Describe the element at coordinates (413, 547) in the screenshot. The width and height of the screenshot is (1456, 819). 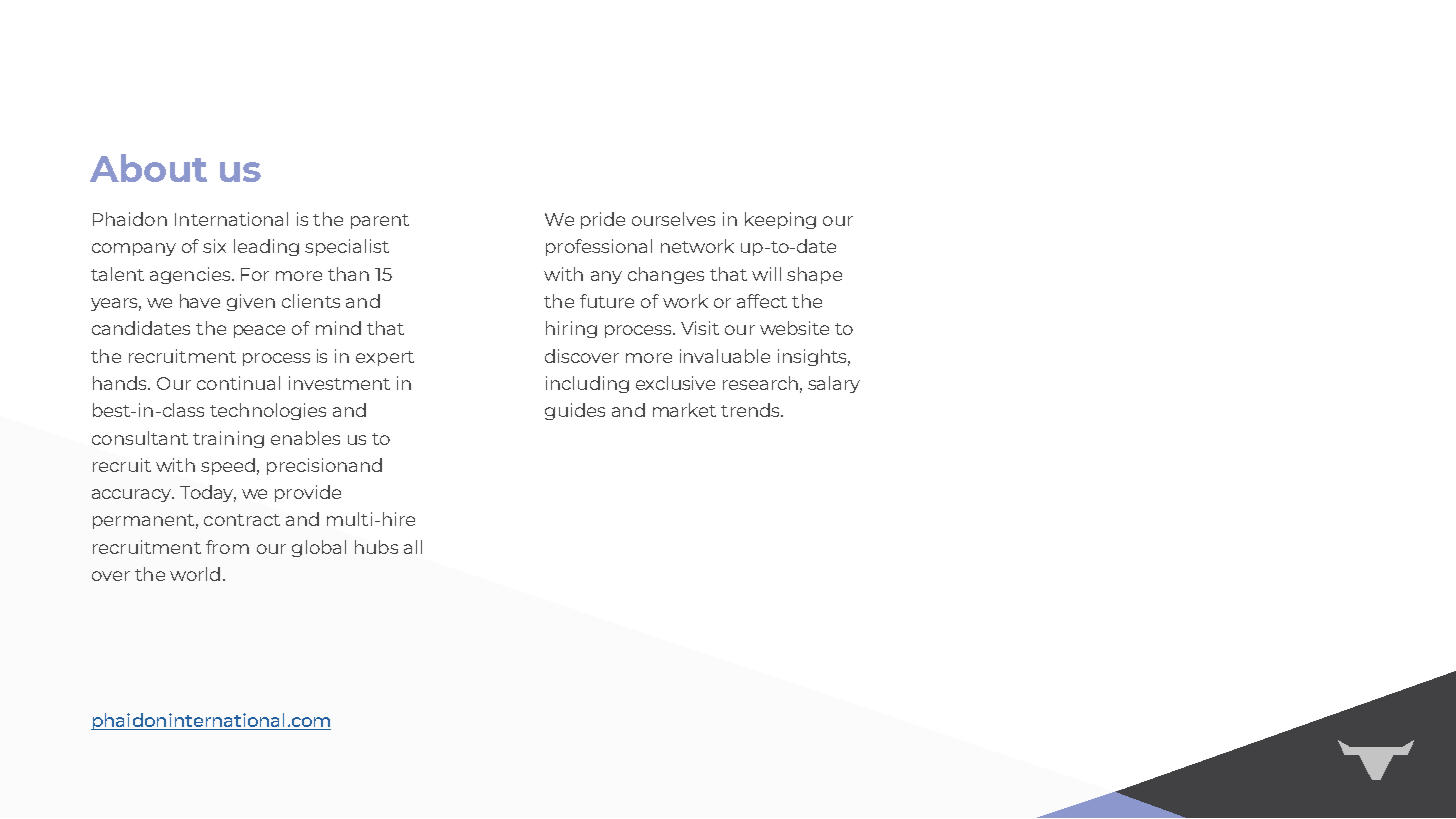
I see `all` at that location.
